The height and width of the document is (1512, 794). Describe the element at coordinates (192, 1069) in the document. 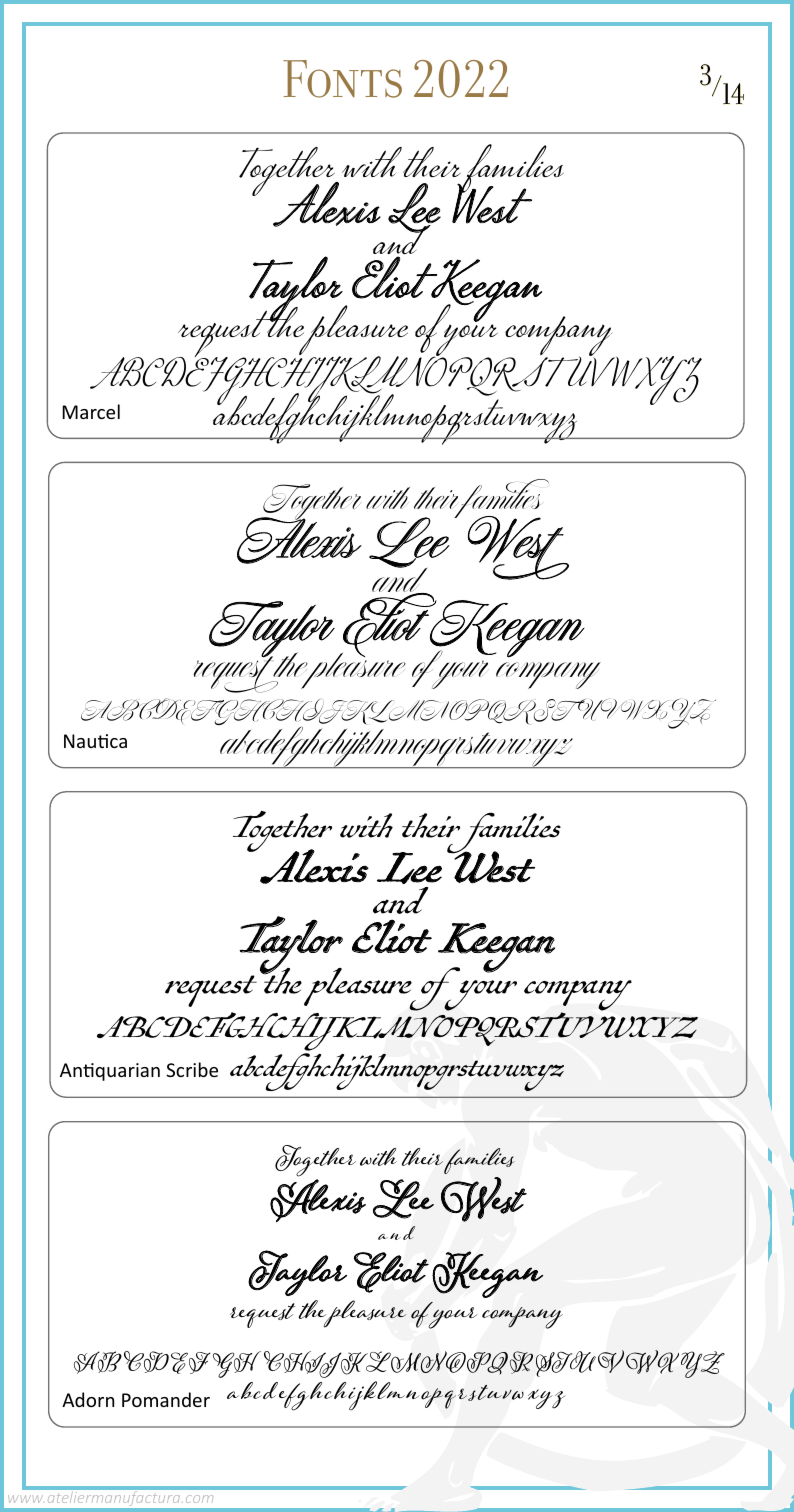

I see `Scribe` at that location.
